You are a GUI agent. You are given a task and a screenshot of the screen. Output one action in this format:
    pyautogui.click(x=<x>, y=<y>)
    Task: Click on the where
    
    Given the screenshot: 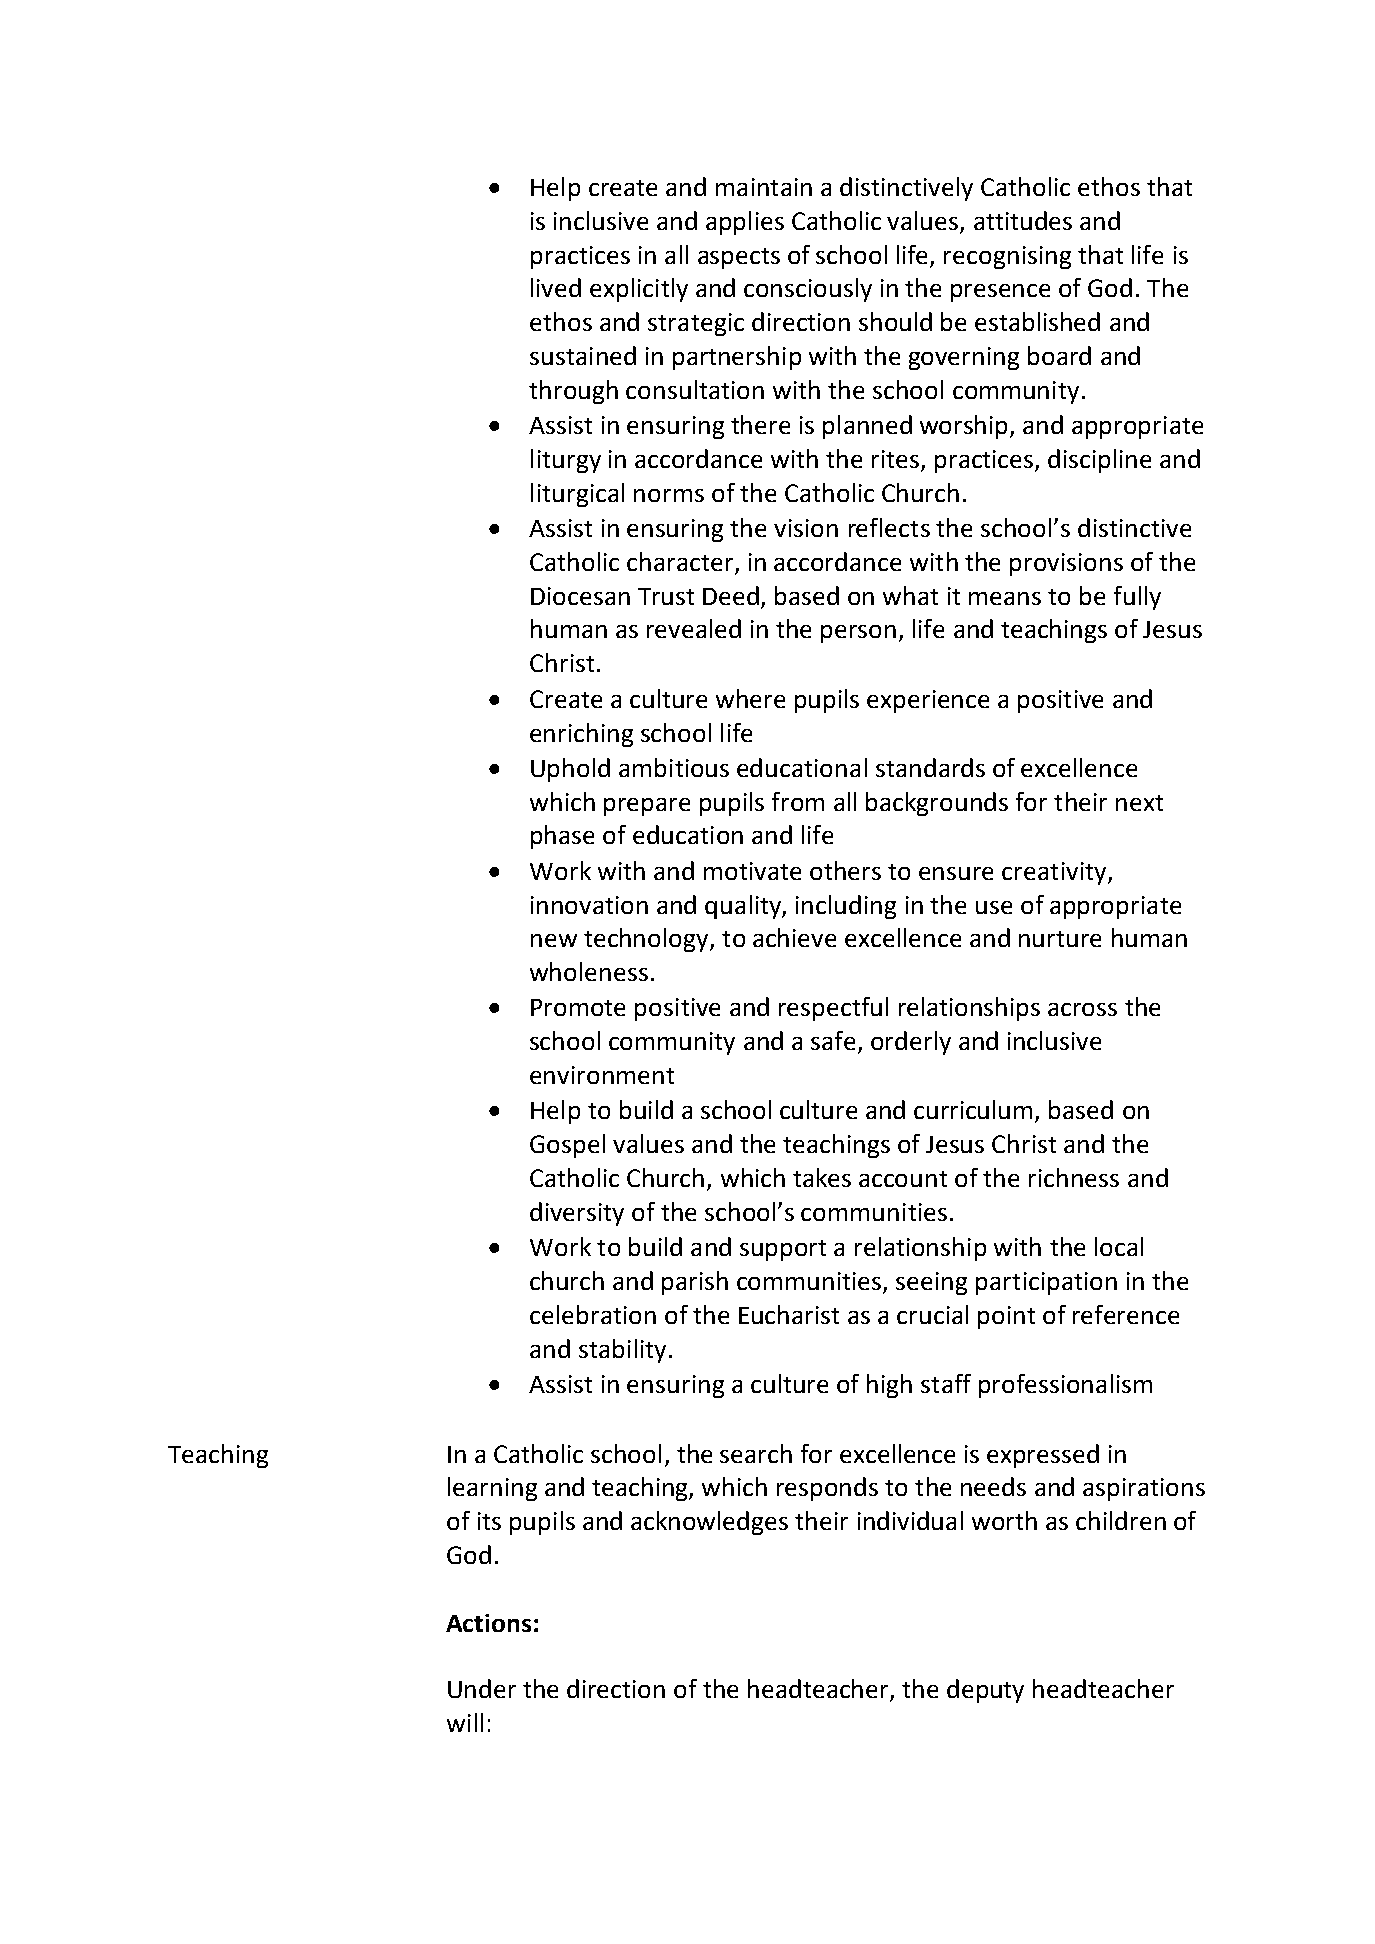 What is the action you would take?
    pyautogui.click(x=750, y=698)
